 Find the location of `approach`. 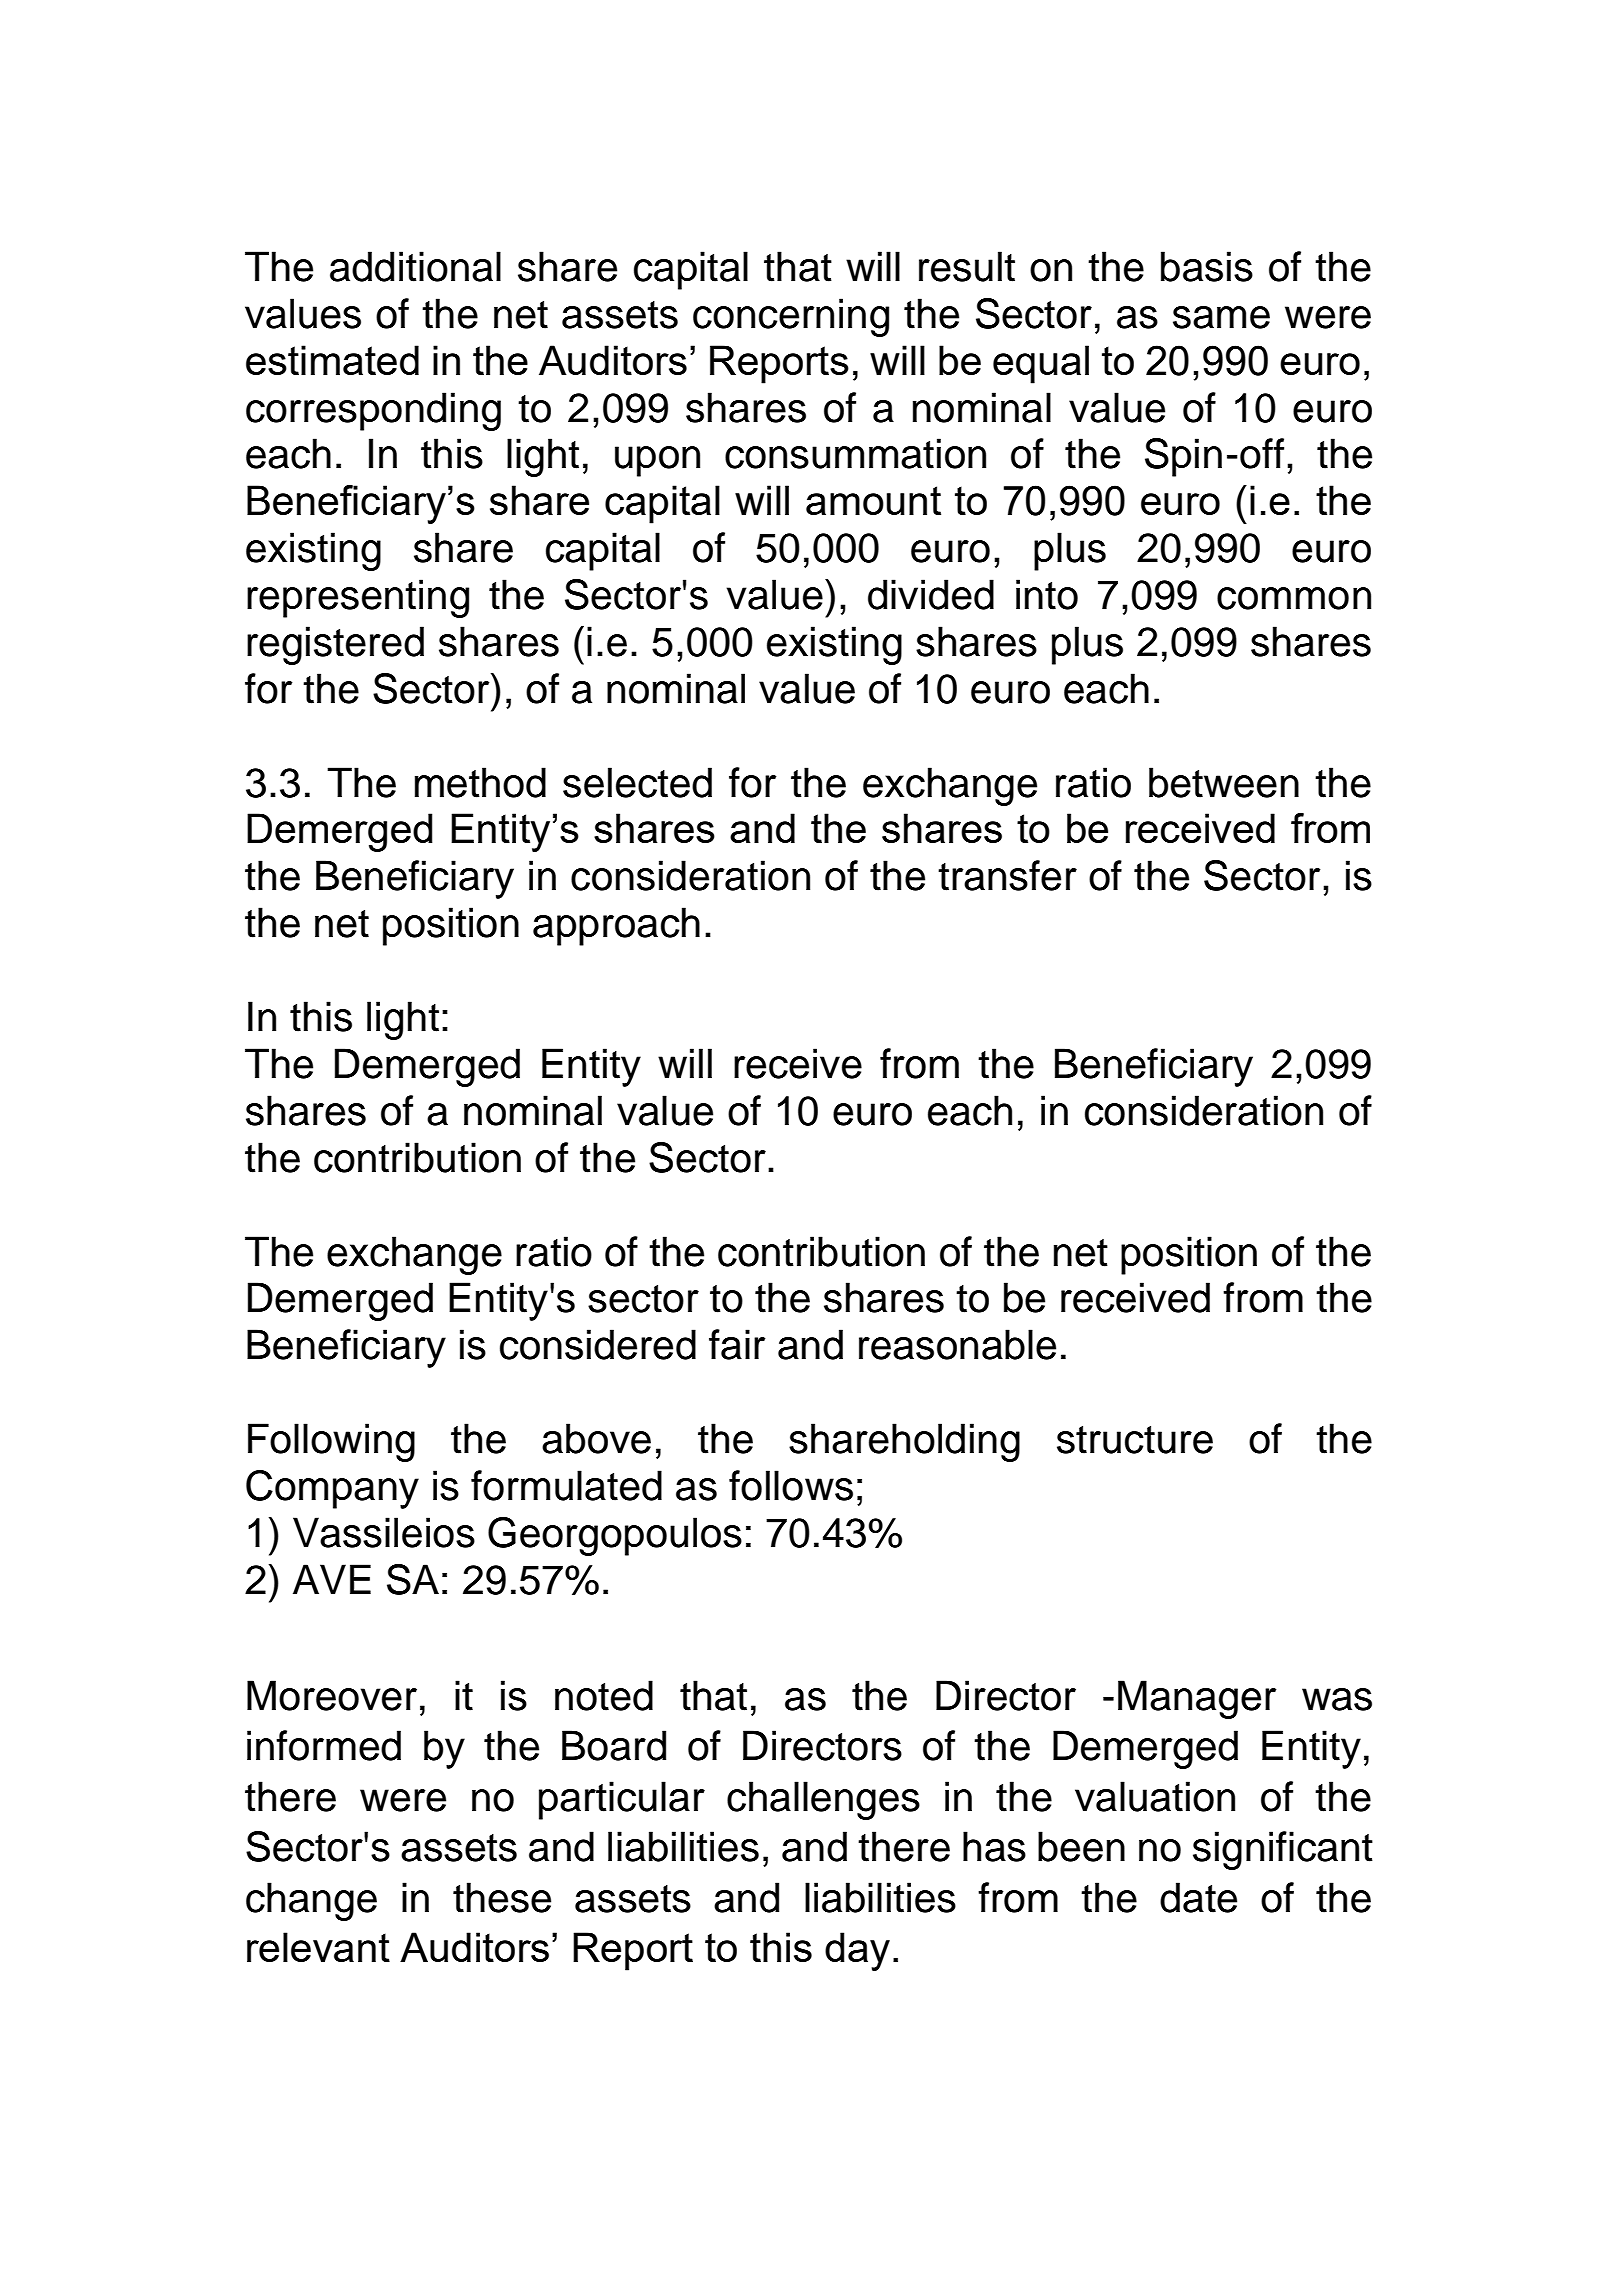

approach is located at coordinates (616, 926).
